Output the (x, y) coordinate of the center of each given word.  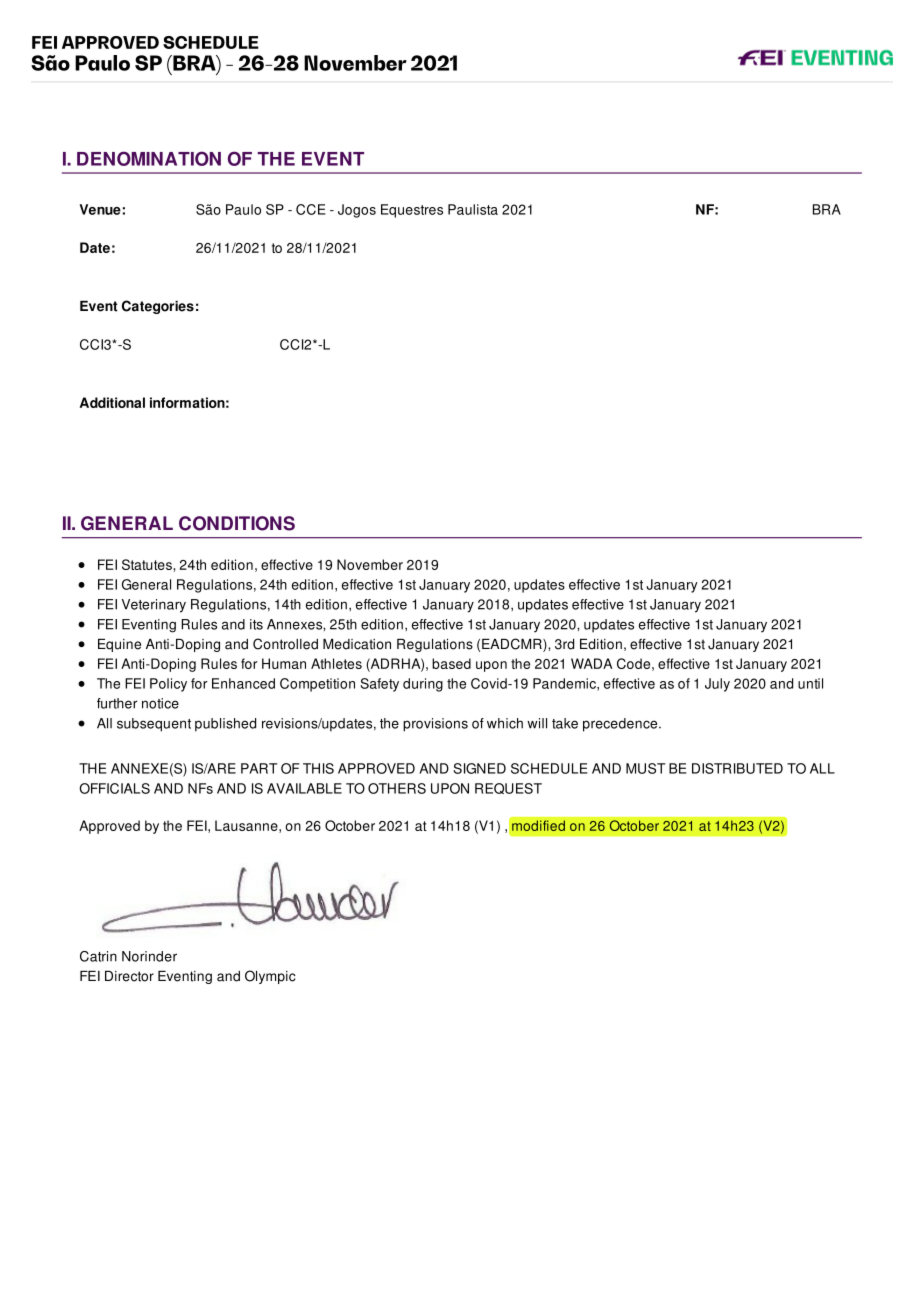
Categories (158, 307)
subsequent (154, 725)
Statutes (148, 564)
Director (129, 976)
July (717, 685)
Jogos (357, 211)
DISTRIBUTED (737, 768)
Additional (112, 402)
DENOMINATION (149, 158)
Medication (357, 644)
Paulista (473, 209)
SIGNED (479, 768)
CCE (311, 209)
